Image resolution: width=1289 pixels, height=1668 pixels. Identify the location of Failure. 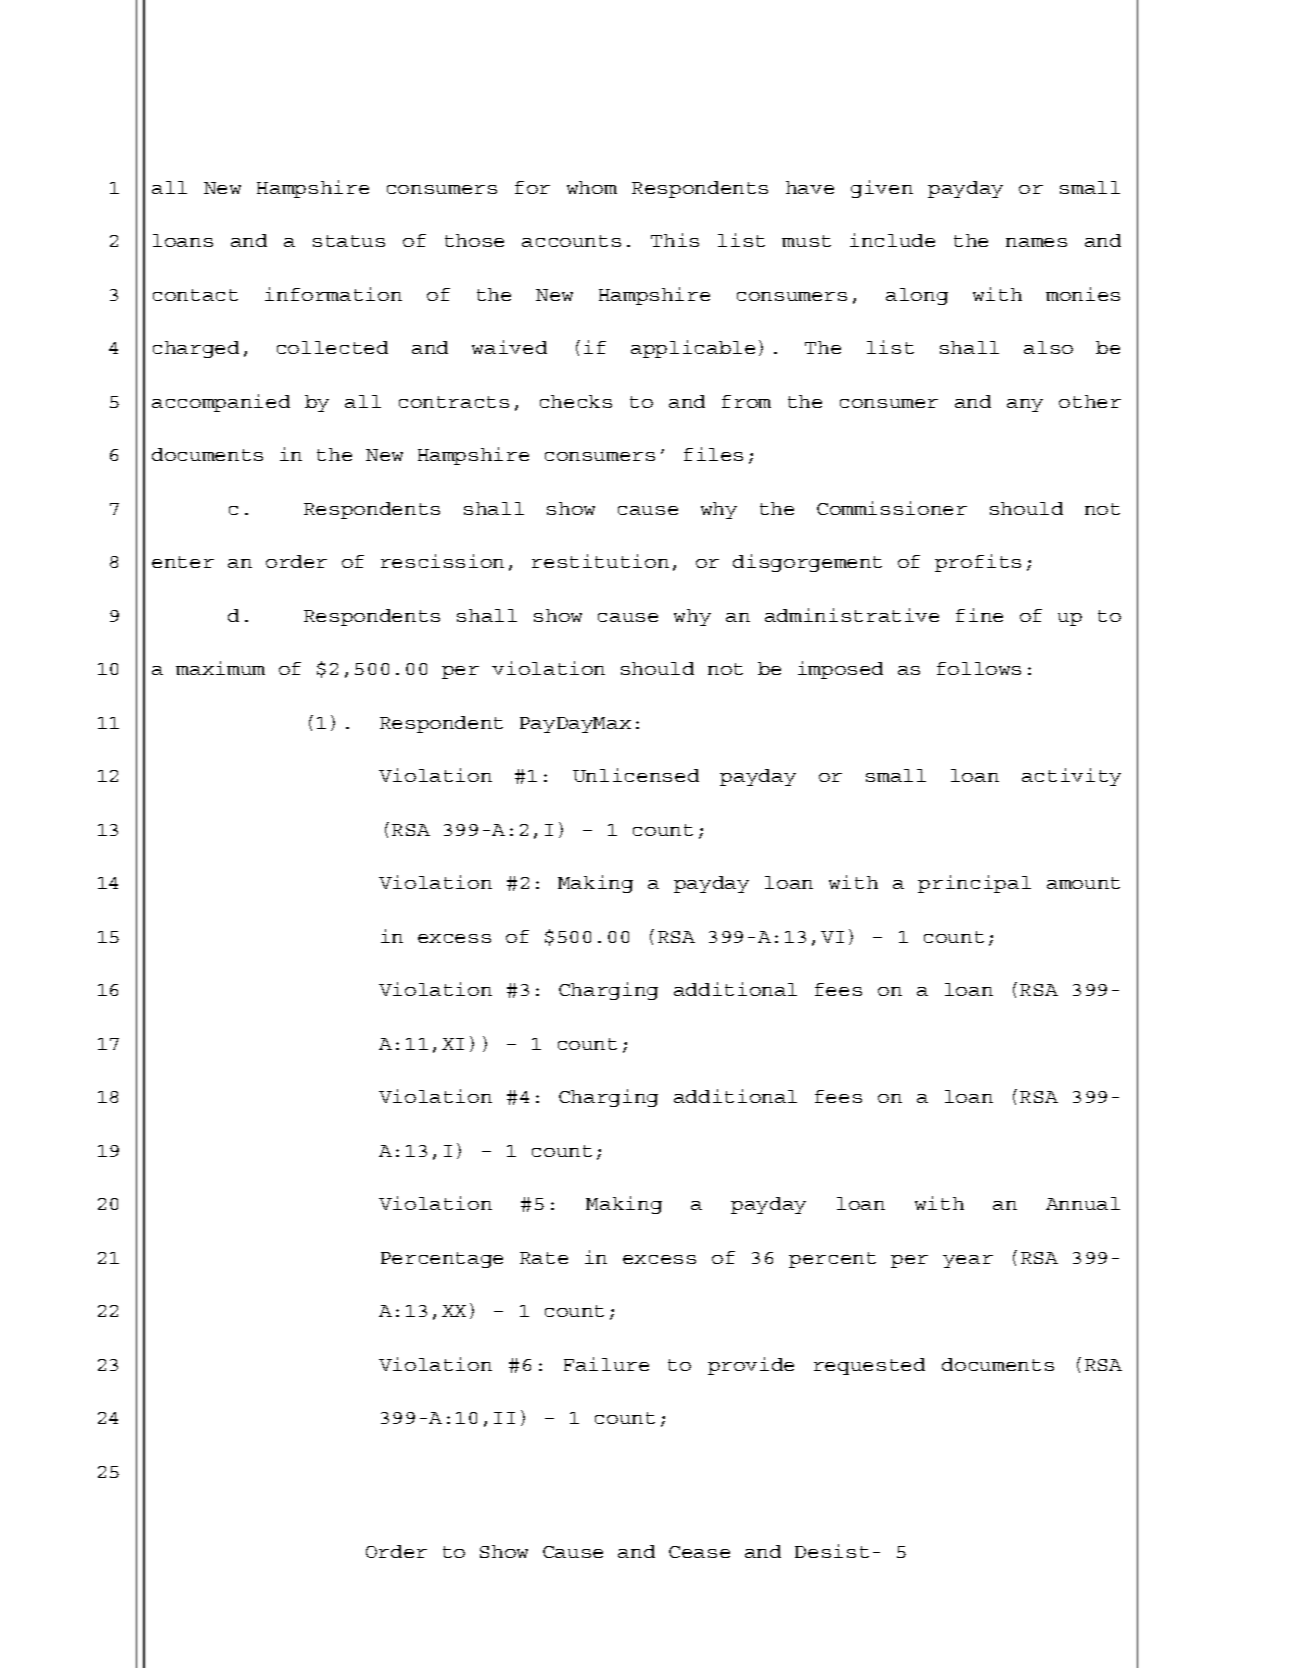
(606, 1364).
